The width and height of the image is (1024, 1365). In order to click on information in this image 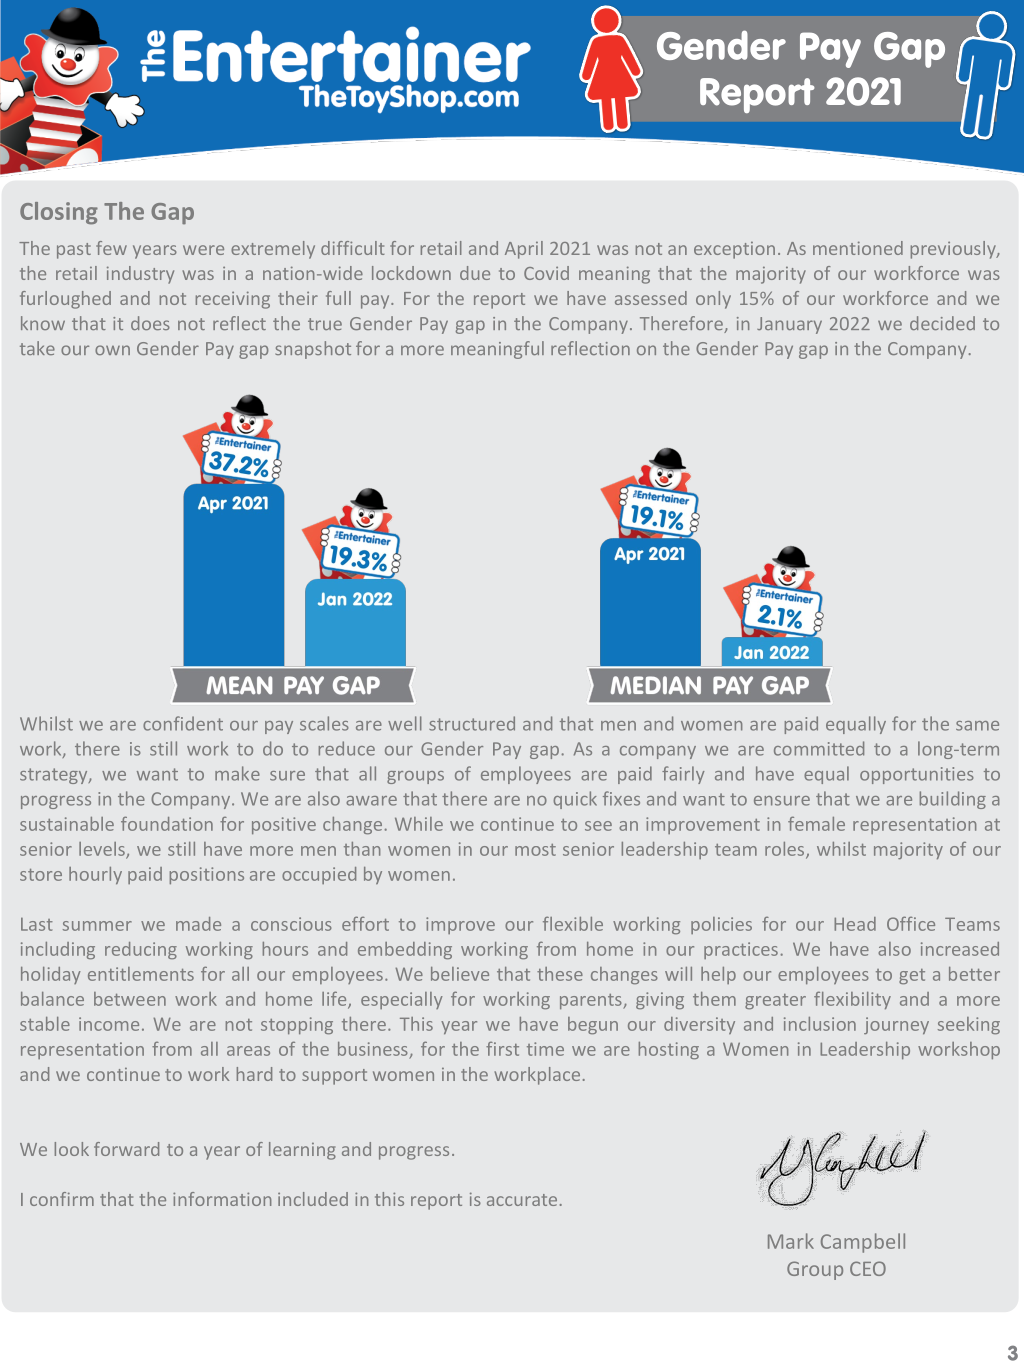, I will do `click(222, 1199)`.
